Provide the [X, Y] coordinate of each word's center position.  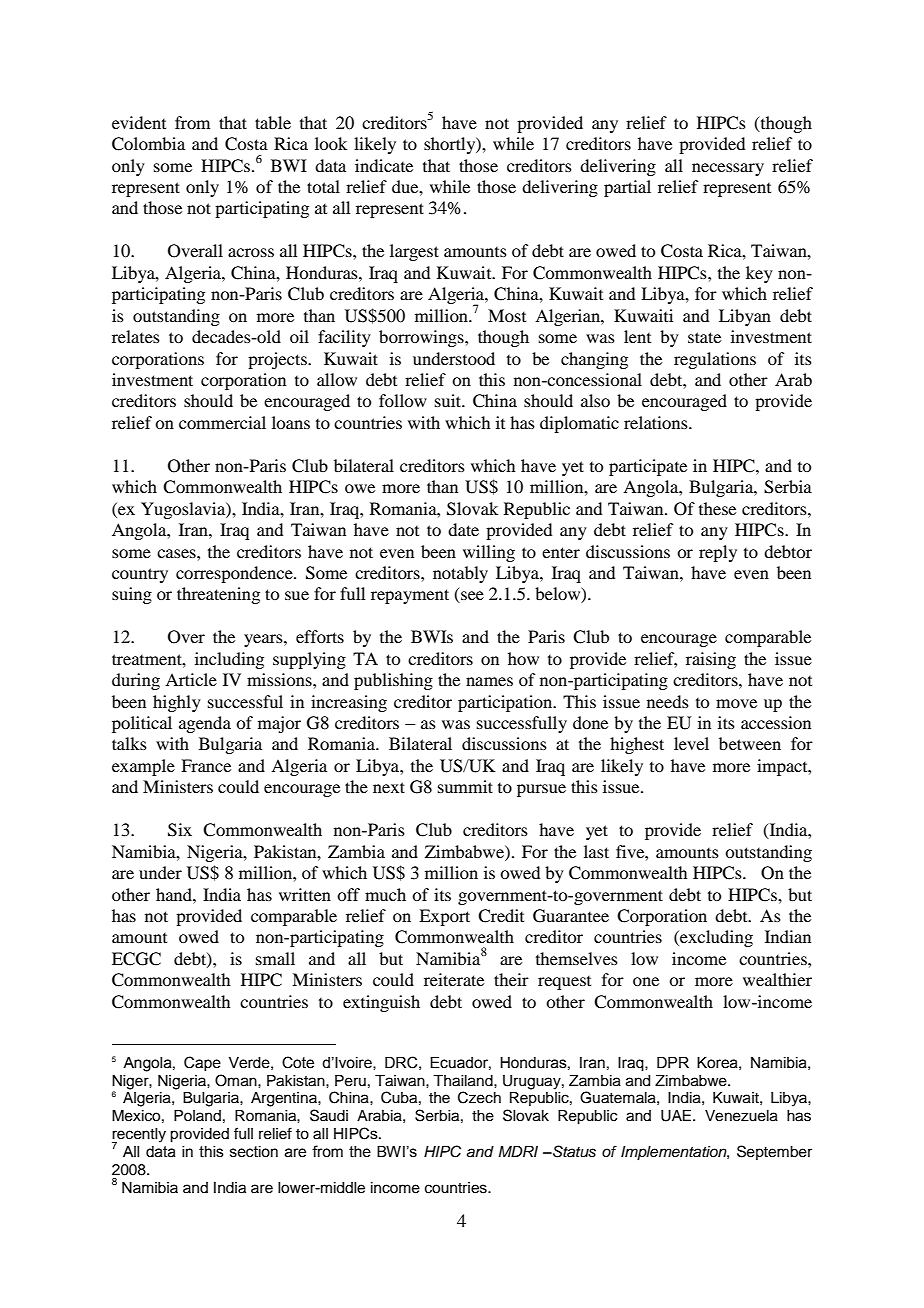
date [463, 529]
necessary [728, 169]
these [717, 508]
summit [465, 786]
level [691, 743]
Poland [197, 1115]
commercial [222, 422]
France [206, 765]
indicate [384, 165]
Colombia [148, 144]
